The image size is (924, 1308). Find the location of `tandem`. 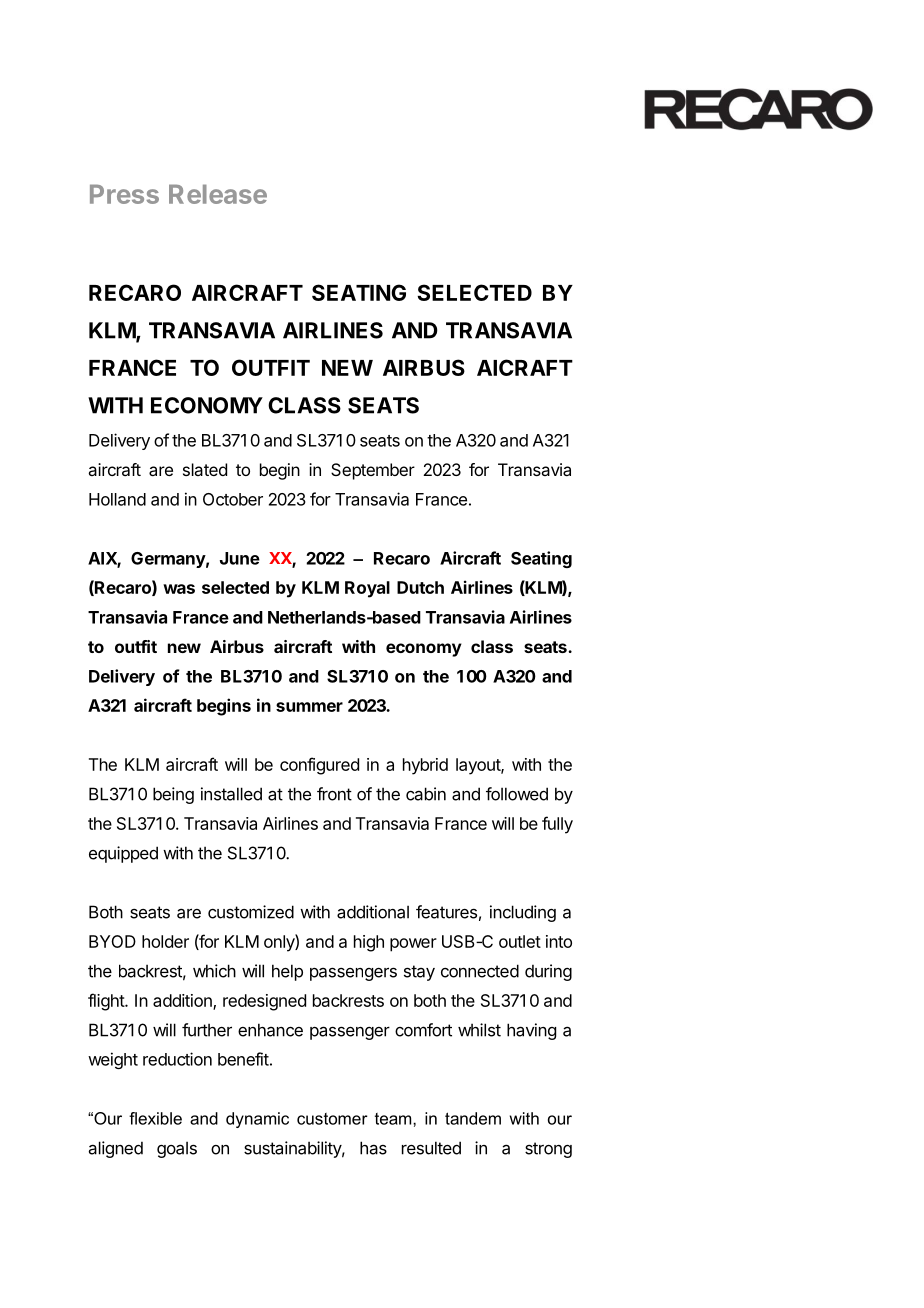

tandem is located at coordinates (473, 1118).
